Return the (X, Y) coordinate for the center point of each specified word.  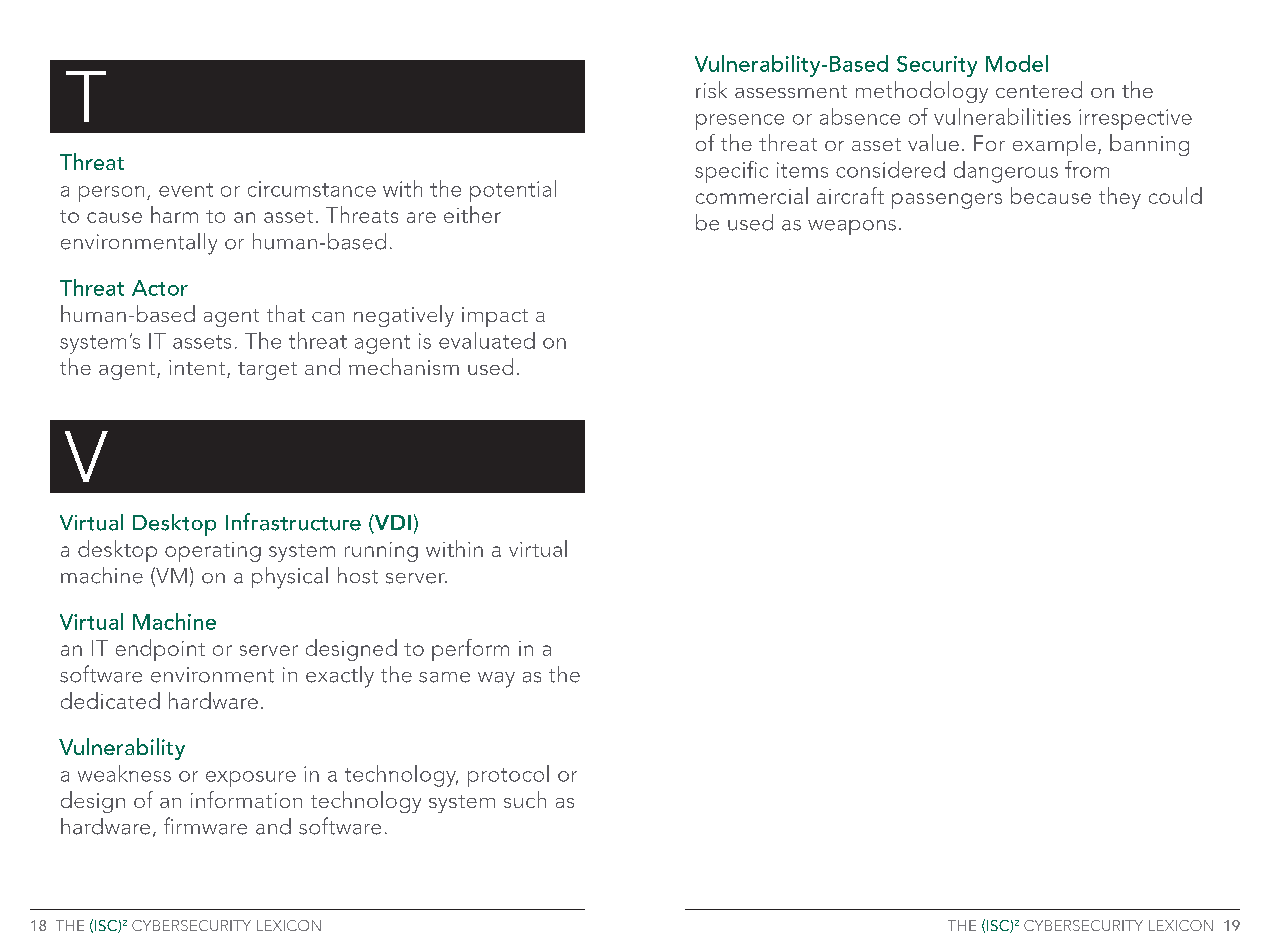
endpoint (160, 650)
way (496, 680)
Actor (160, 288)
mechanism (404, 366)
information (246, 799)
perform (470, 650)
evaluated (487, 340)
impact (495, 317)
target (267, 371)
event (186, 190)
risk (711, 89)
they (1120, 198)
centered (1039, 89)
